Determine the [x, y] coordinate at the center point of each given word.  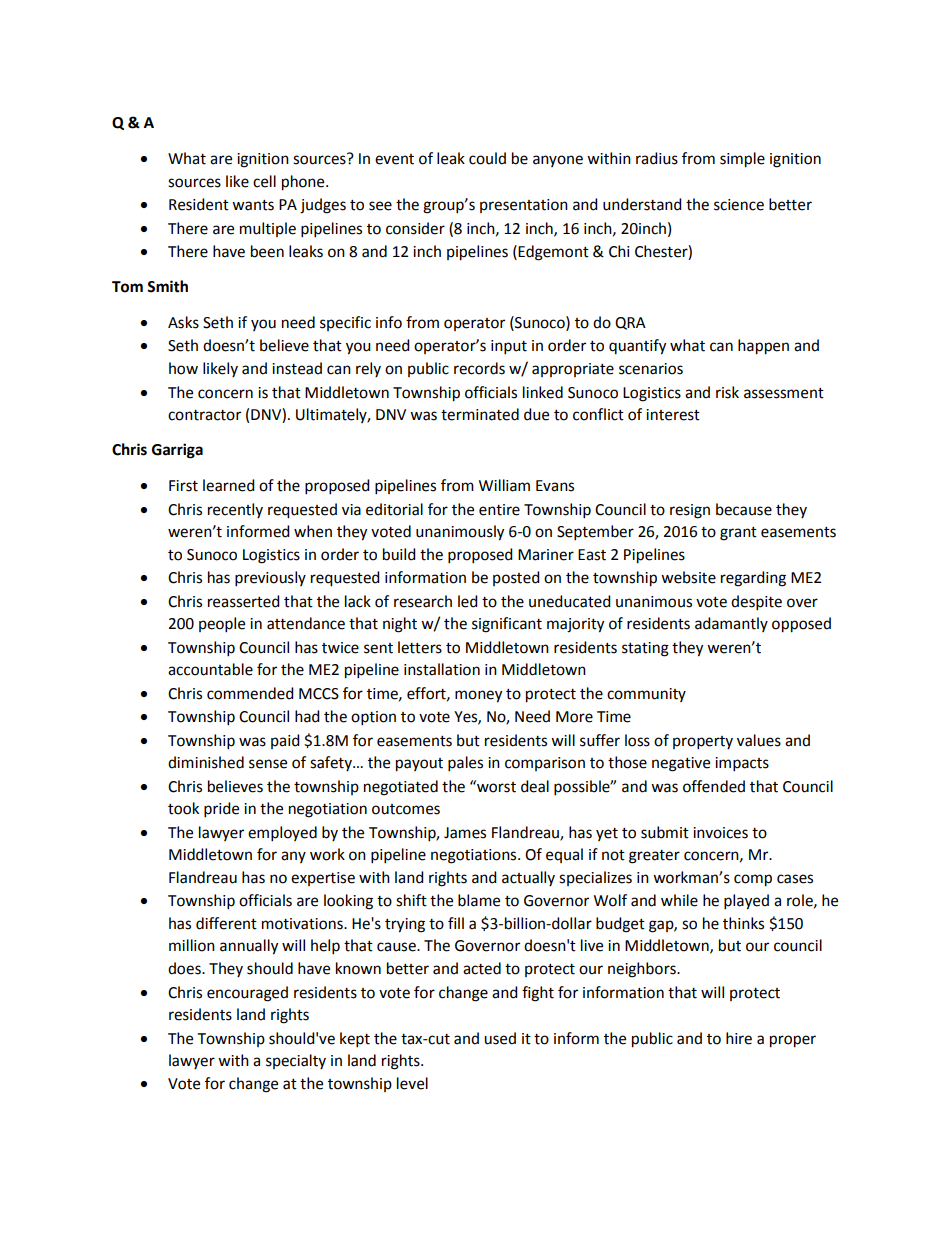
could [487, 158]
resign [690, 511]
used [500, 1038]
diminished [206, 762]
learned [229, 485]
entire [499, 510]
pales [465, 764]
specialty [296, 1061]
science [739, 205]
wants [253, 205]
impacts [742, 764]
